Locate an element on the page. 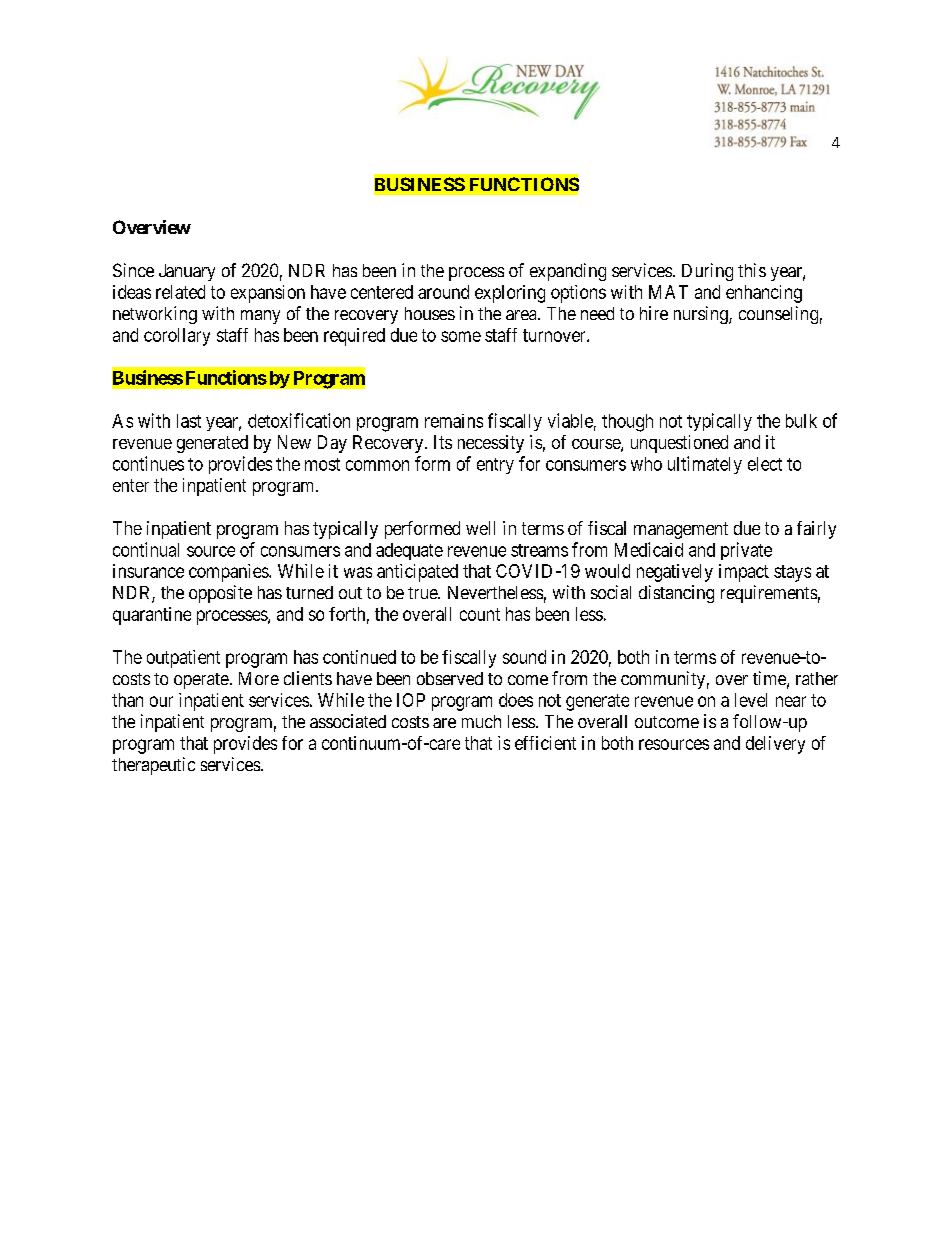 Image resolution: width=952 pixels, height=1233 pixels. true is located at coordinates (423, 593).
